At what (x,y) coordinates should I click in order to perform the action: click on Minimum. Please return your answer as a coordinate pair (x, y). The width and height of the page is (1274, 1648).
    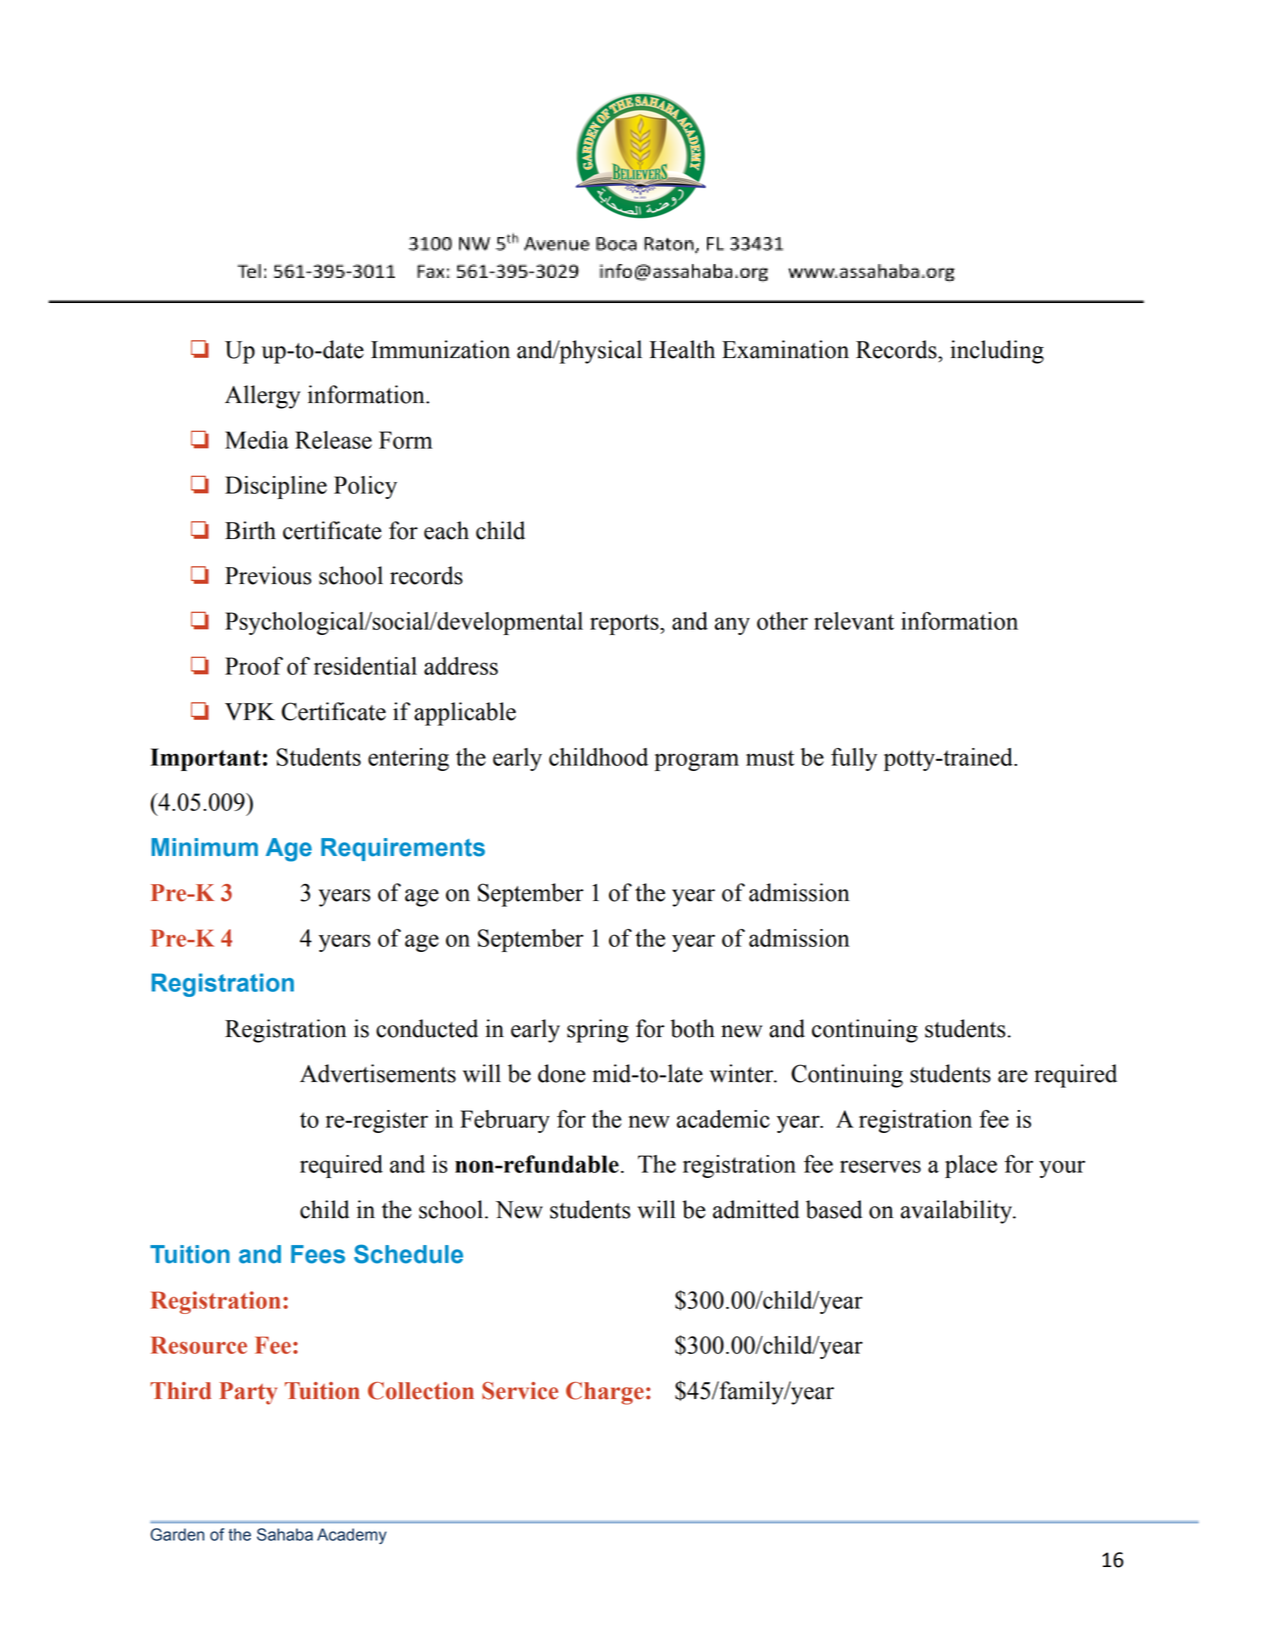
    Looking at the image, I should click on (204, 847).
